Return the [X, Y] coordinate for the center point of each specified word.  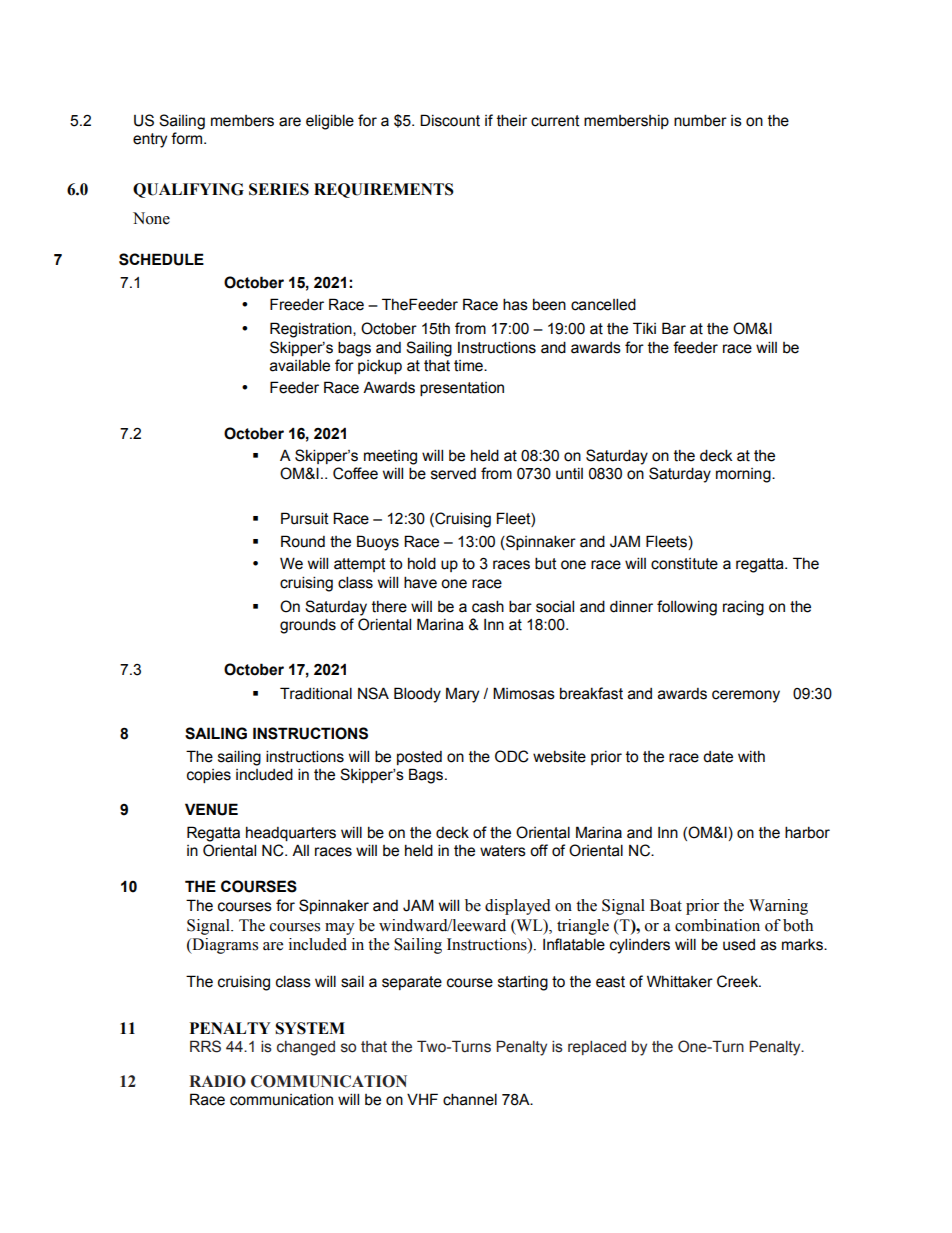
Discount [450, 120]
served [453, 474]
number [700, 120]
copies [209, 776]
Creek [739, 981]
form [188, 138]
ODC [511, 756]
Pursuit [305, 518]
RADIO [217, 1081]
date [718, 757]
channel [470, 1099]
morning [744, 475]
